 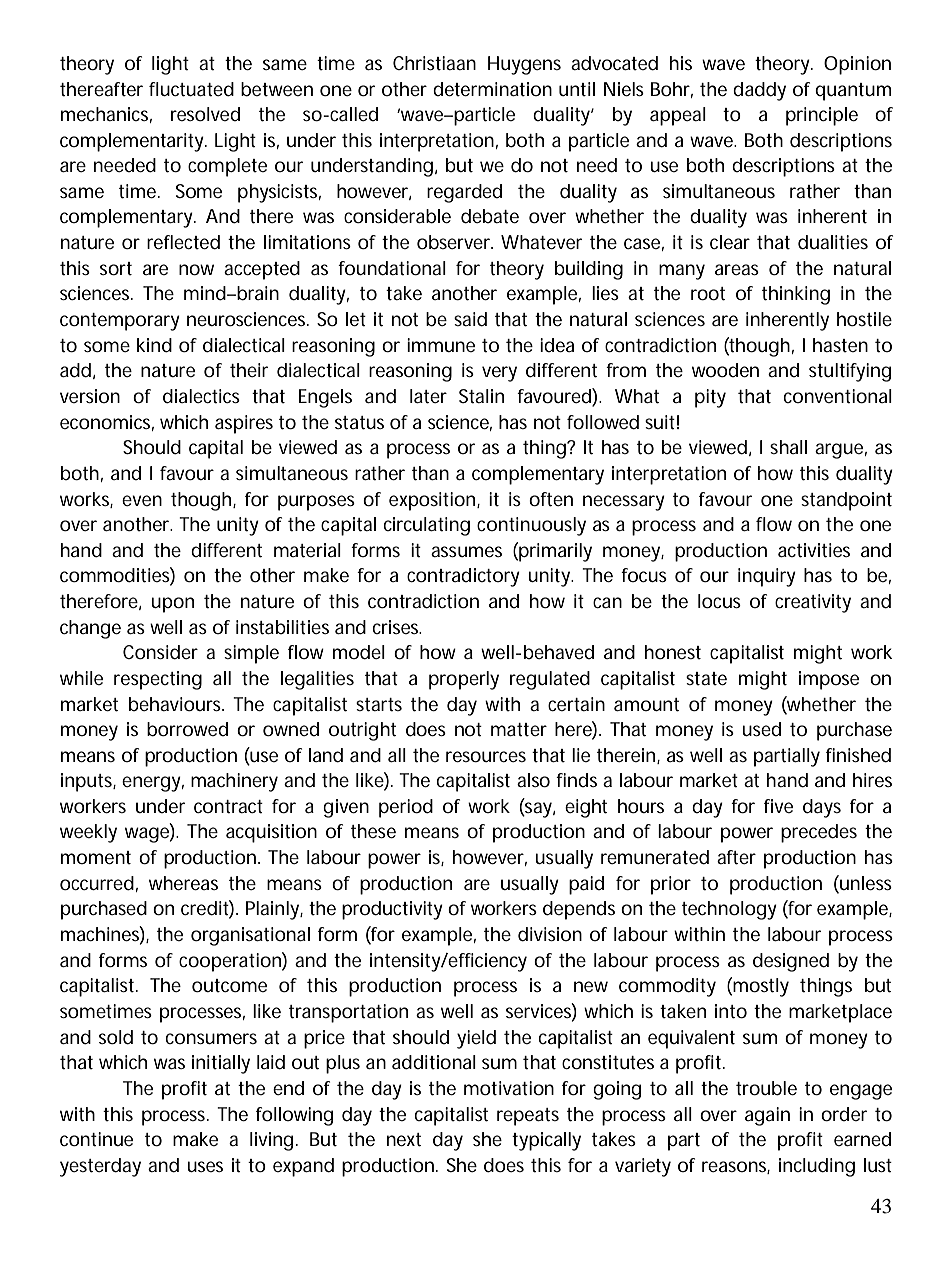 I want to click on uses, so click(x=205, y=1166).
